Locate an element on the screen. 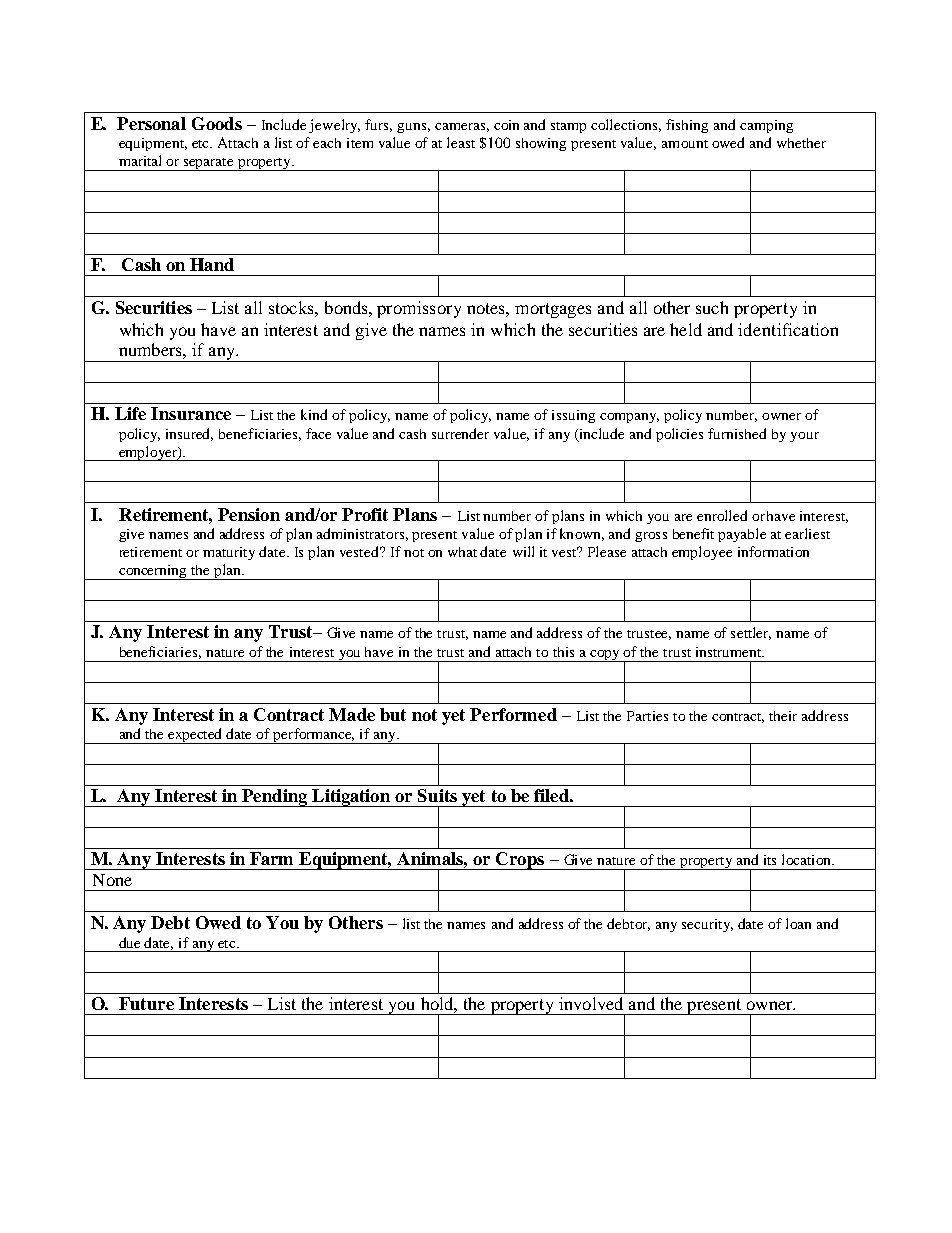 This screenshot has height=1233, width=952. Crops is located at coordinates (520, 861).
